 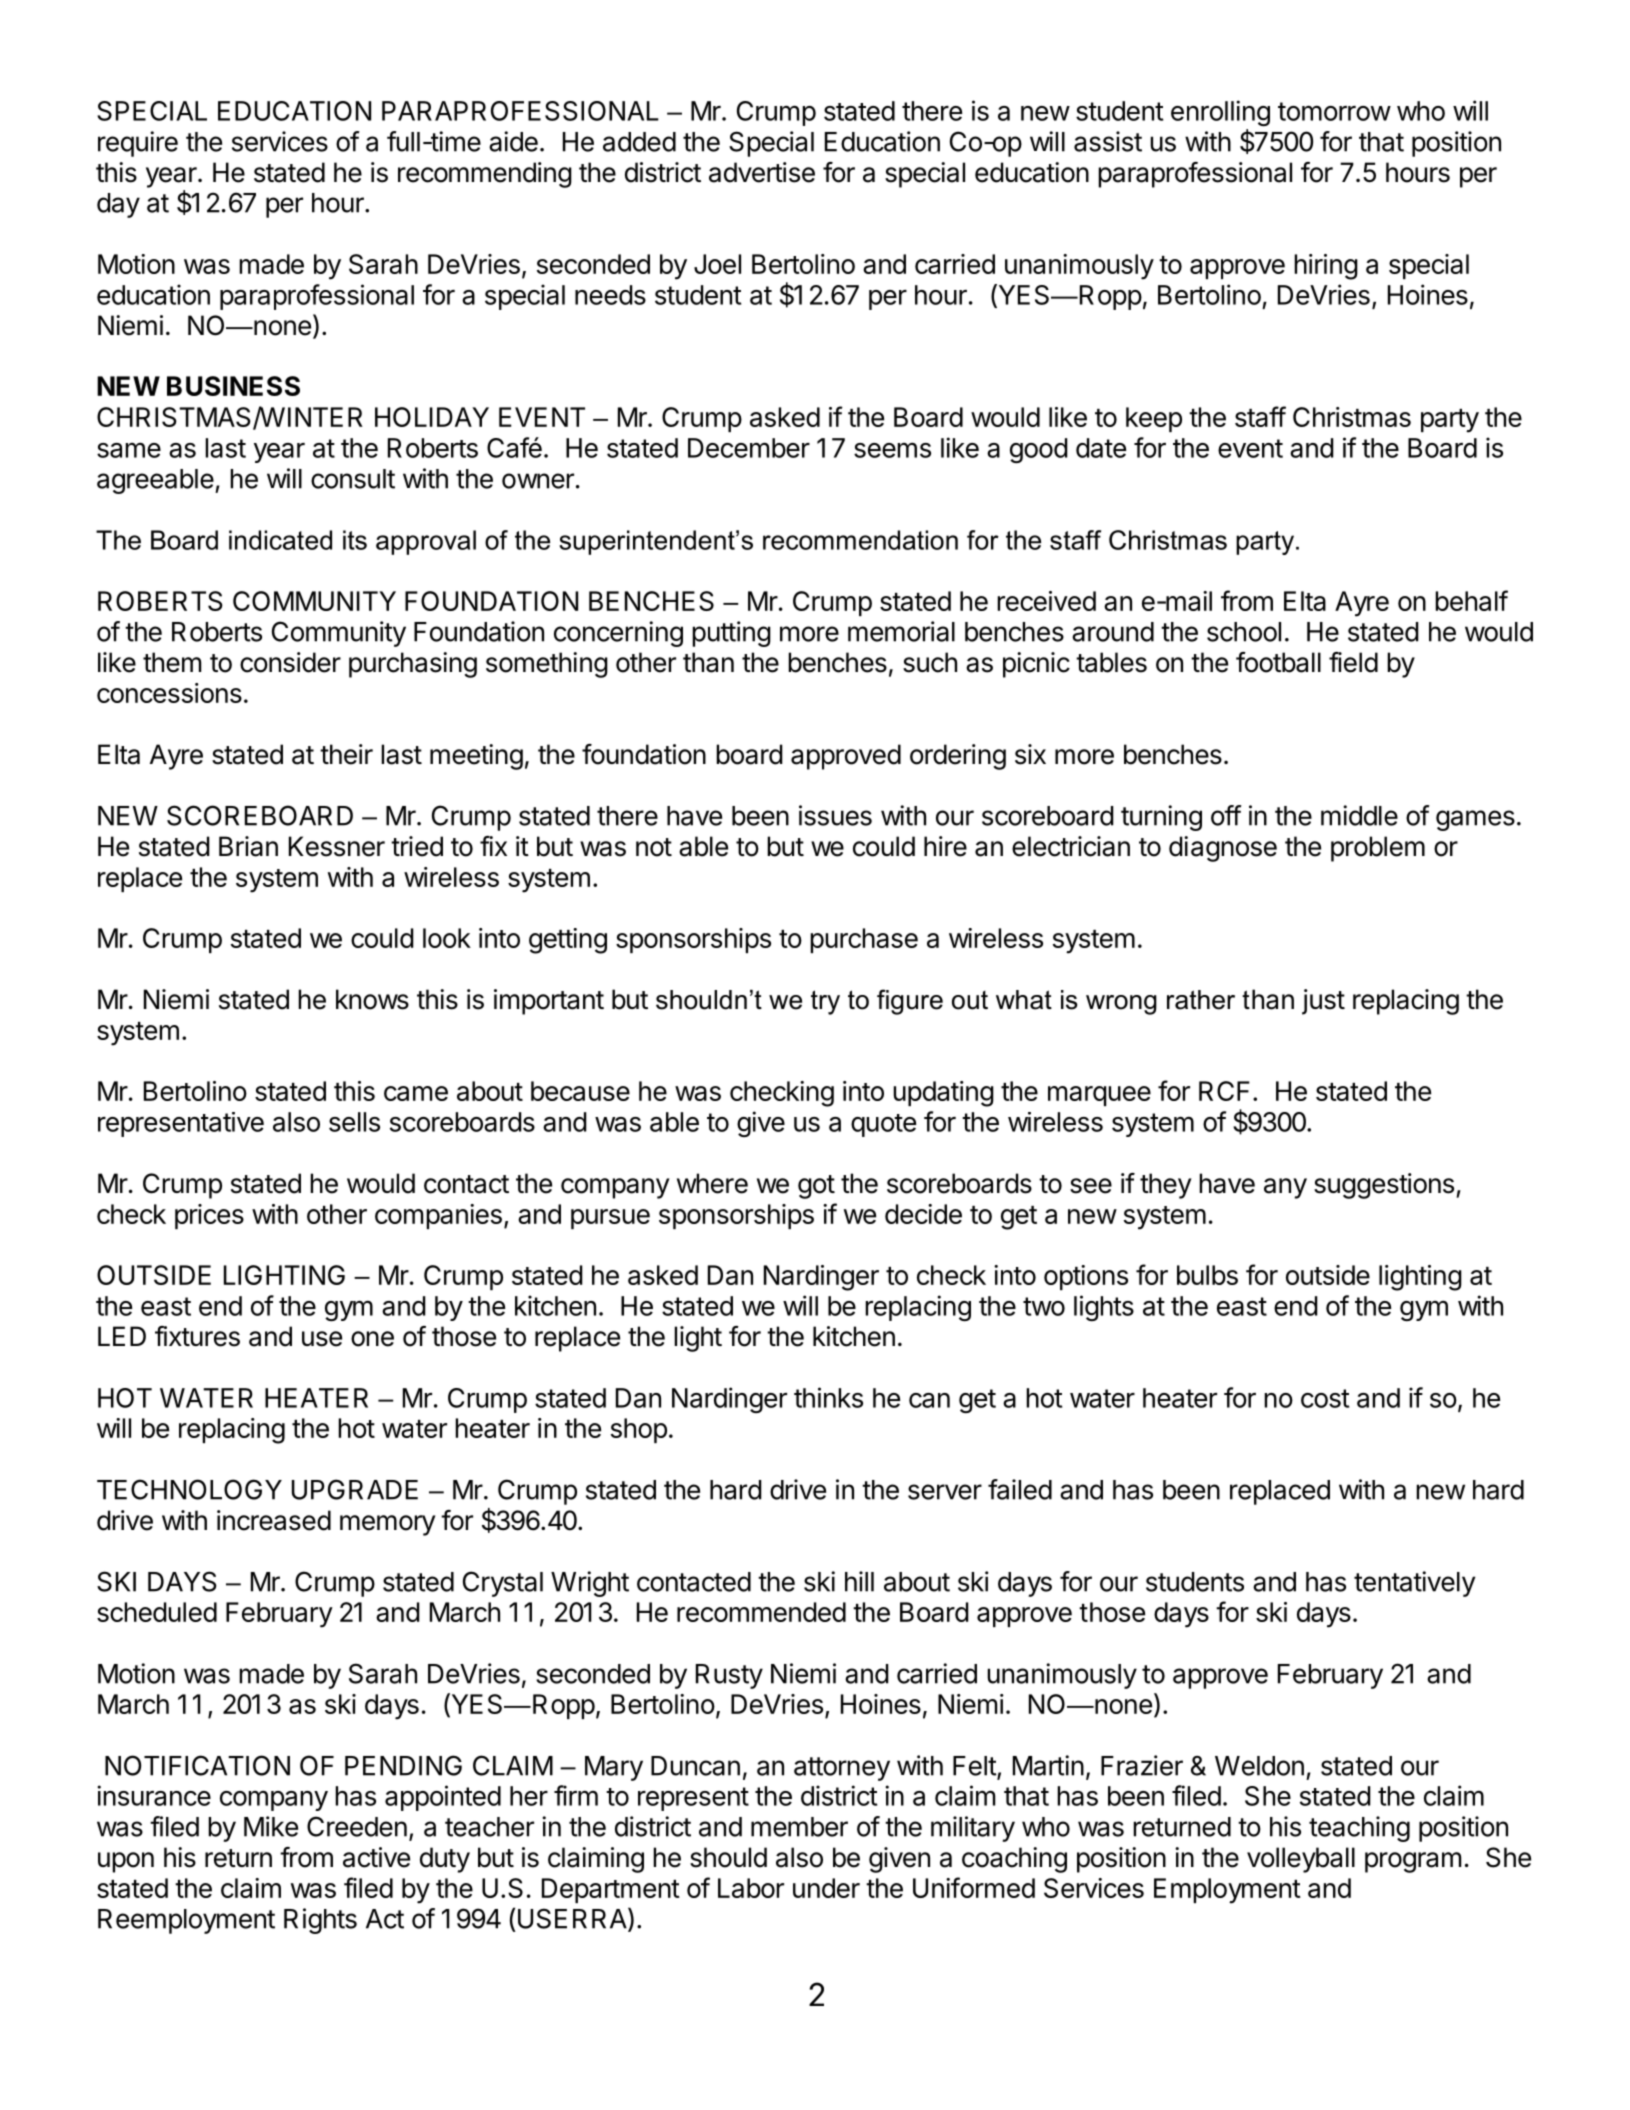 I want to click on under, so click(x=826, y=1888).
